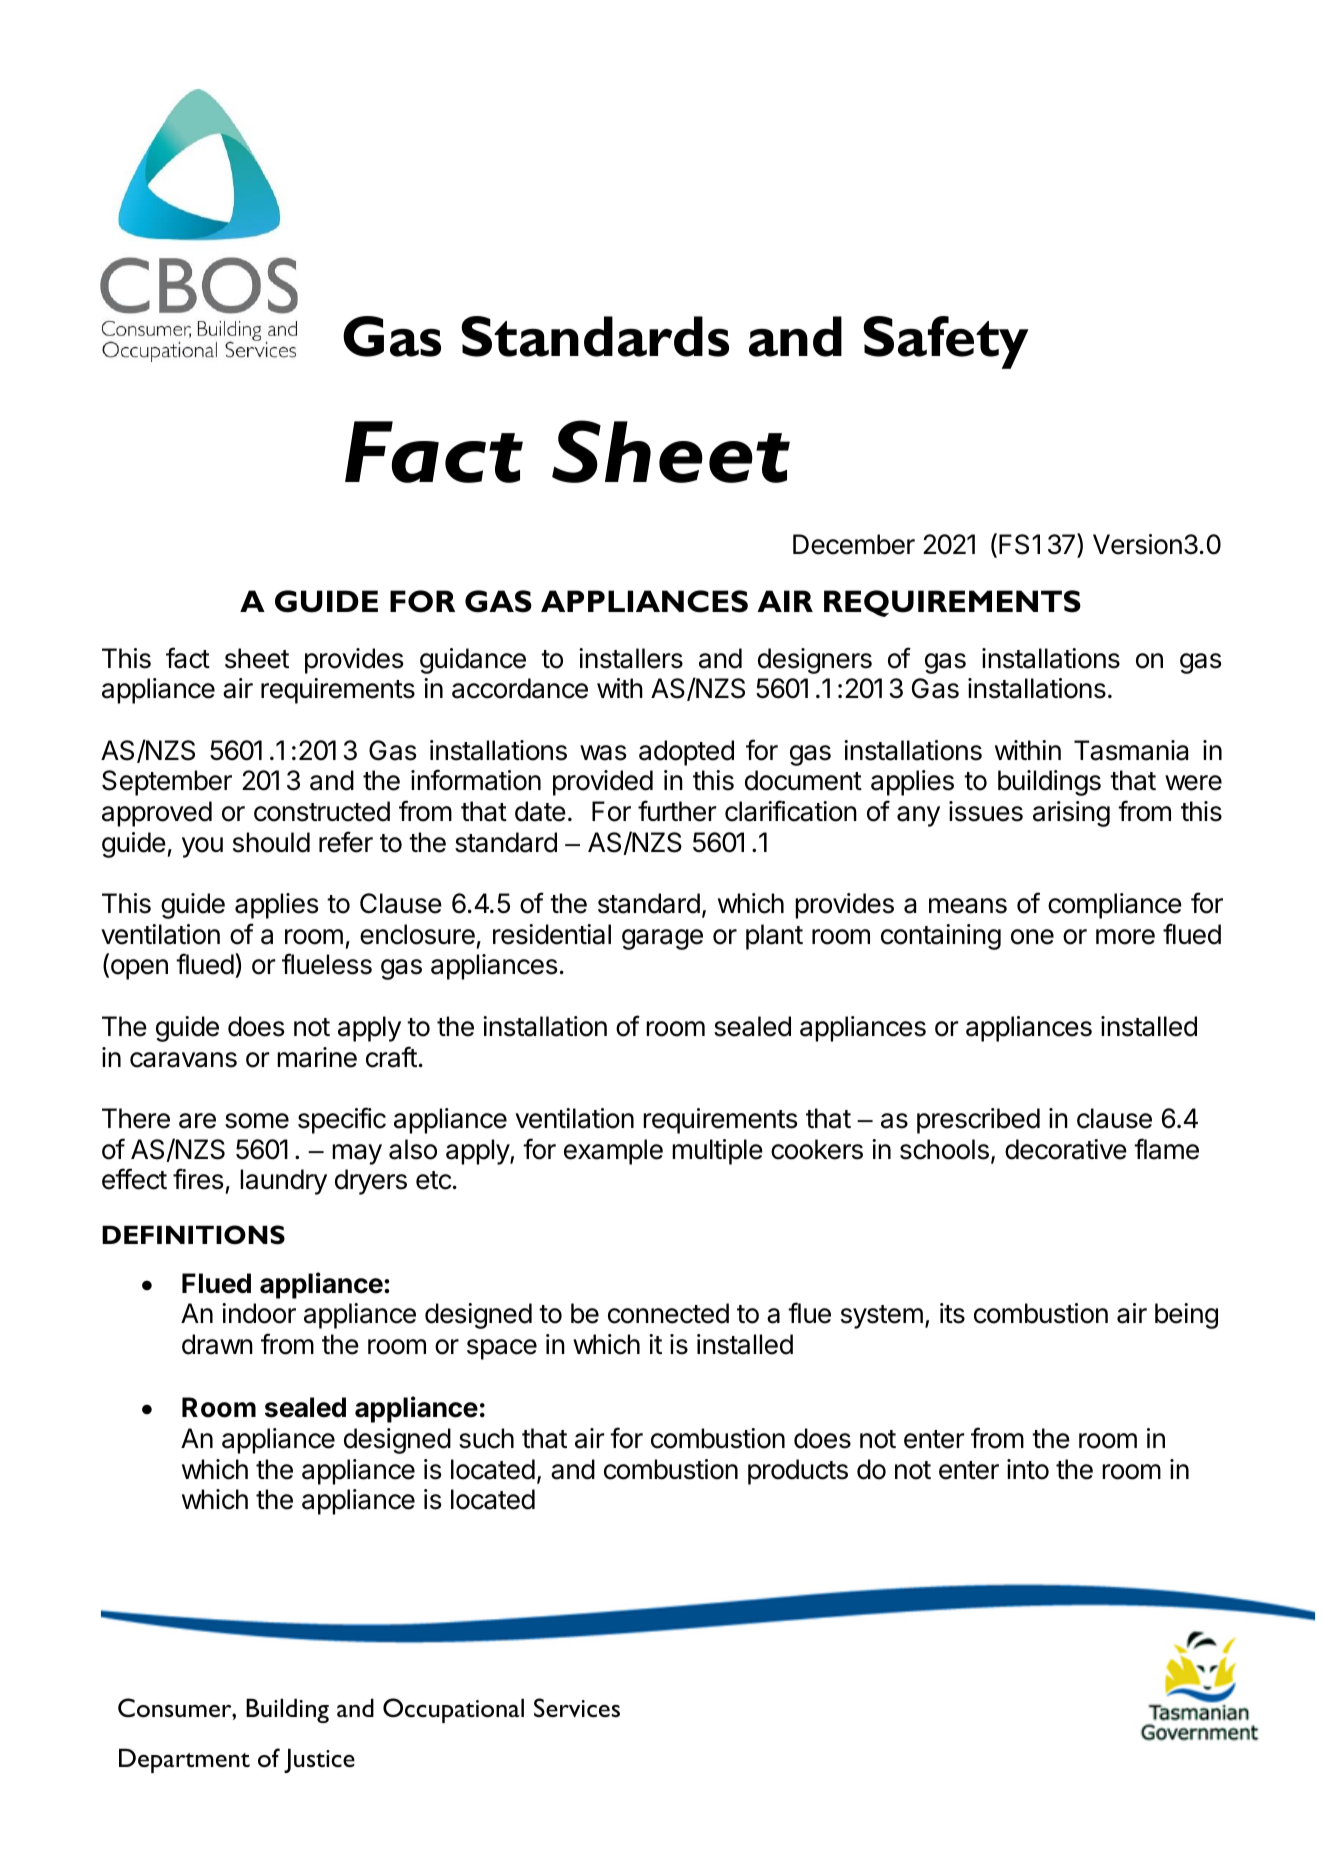  What do you see at coordinates (1028, 1469) in the document?
I see `into` at bounding box center [1028, 1469].
